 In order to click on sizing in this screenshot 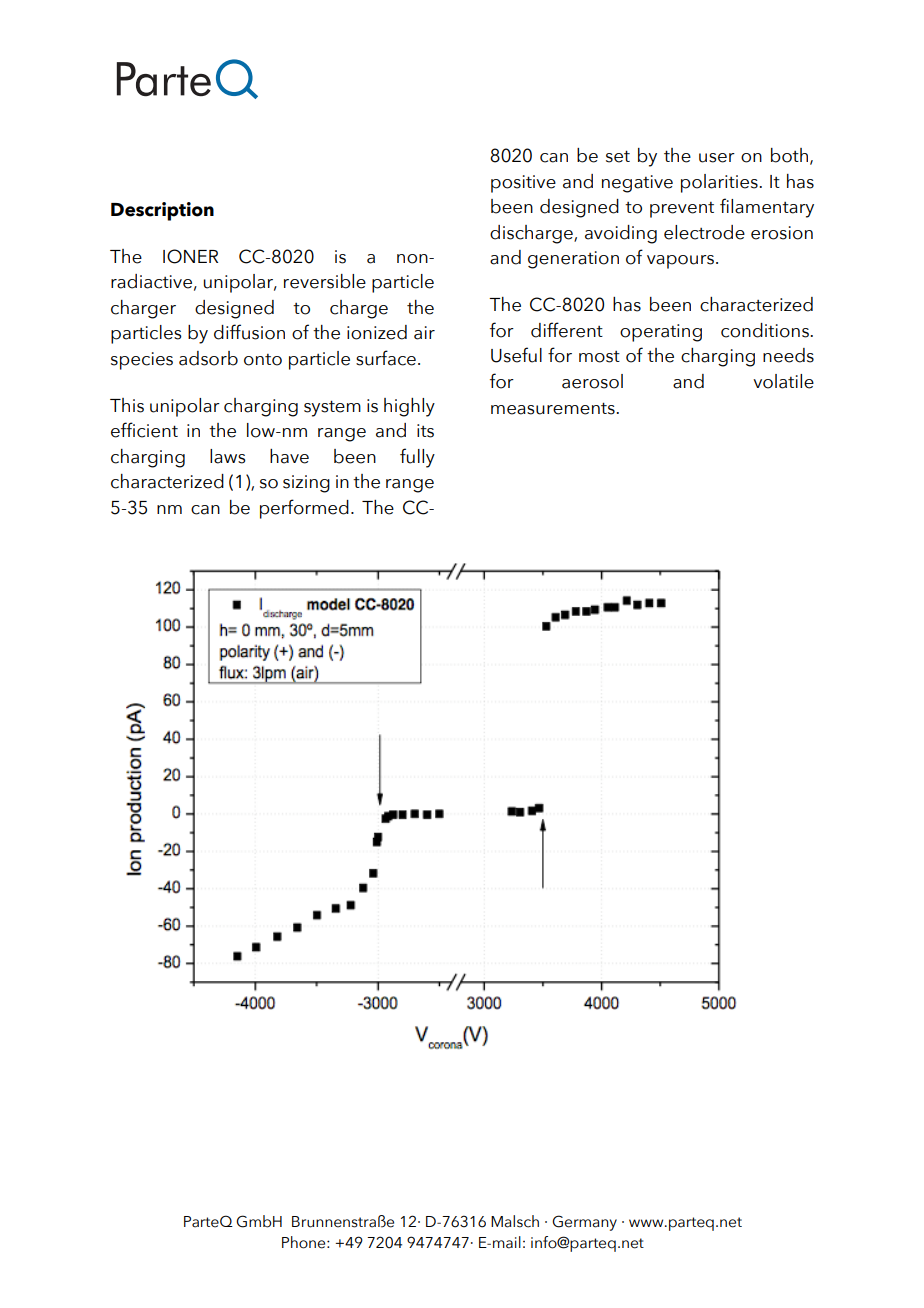, I will do `click(306, 484)`.
